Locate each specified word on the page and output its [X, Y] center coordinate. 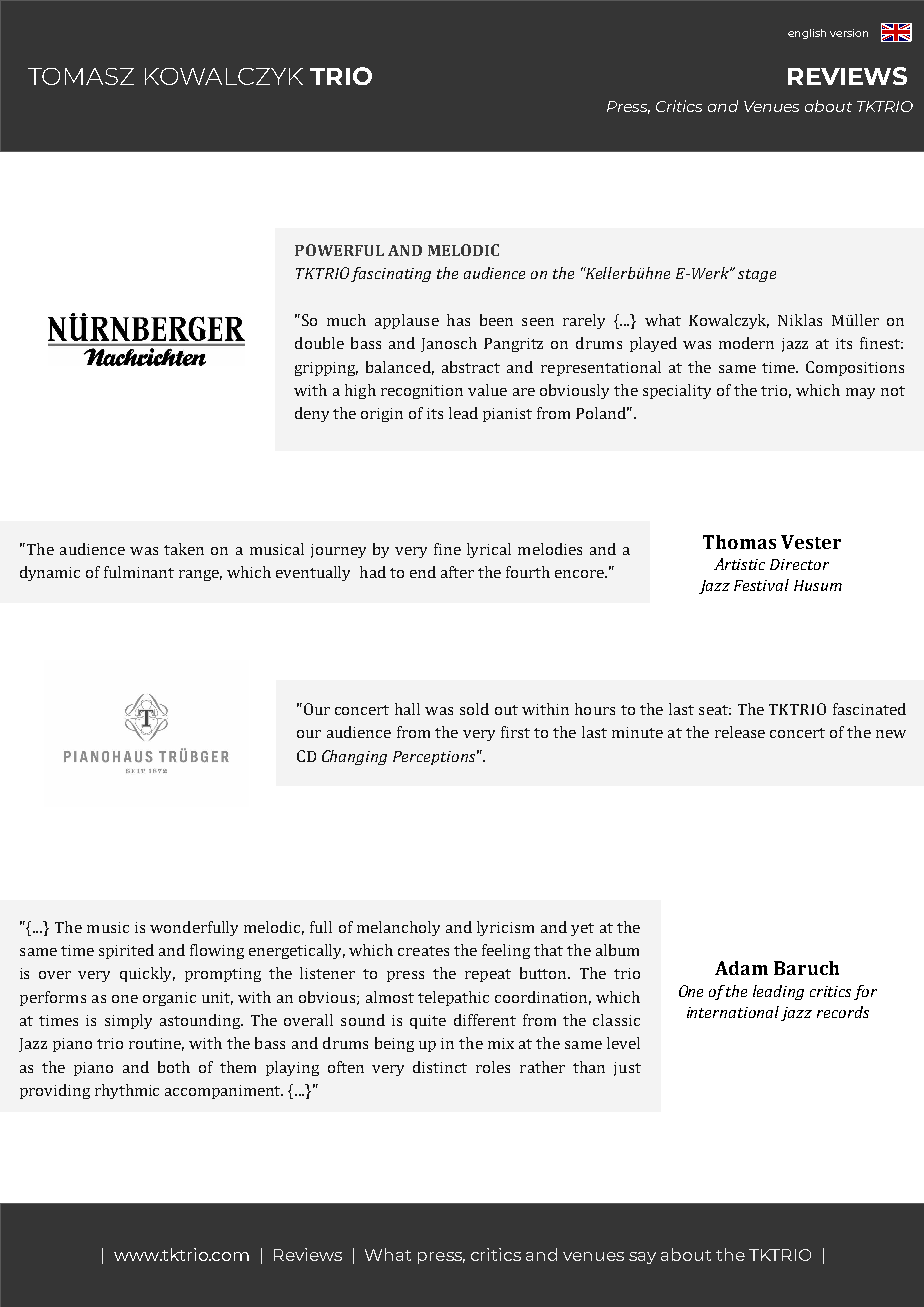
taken [184, 549]
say [642, 1258]
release [740, 732]
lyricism [505, 928]
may [860, 393]
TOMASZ [81, 76]
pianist [507, 415]
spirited [126, 951]
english [807, 34]
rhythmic [127, 1091]
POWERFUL [339, 250]
